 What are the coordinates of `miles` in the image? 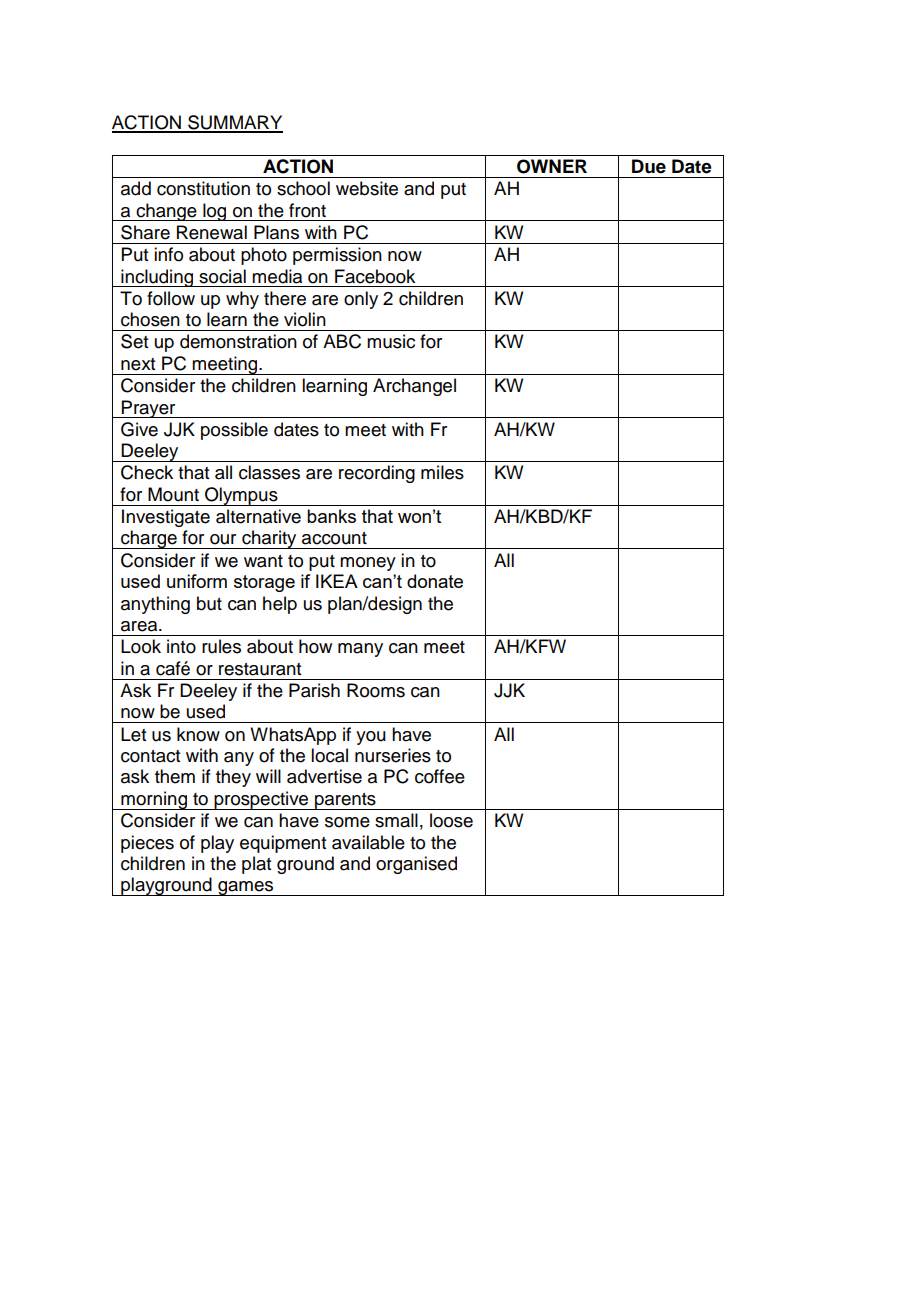 It's located at (442, 472).
